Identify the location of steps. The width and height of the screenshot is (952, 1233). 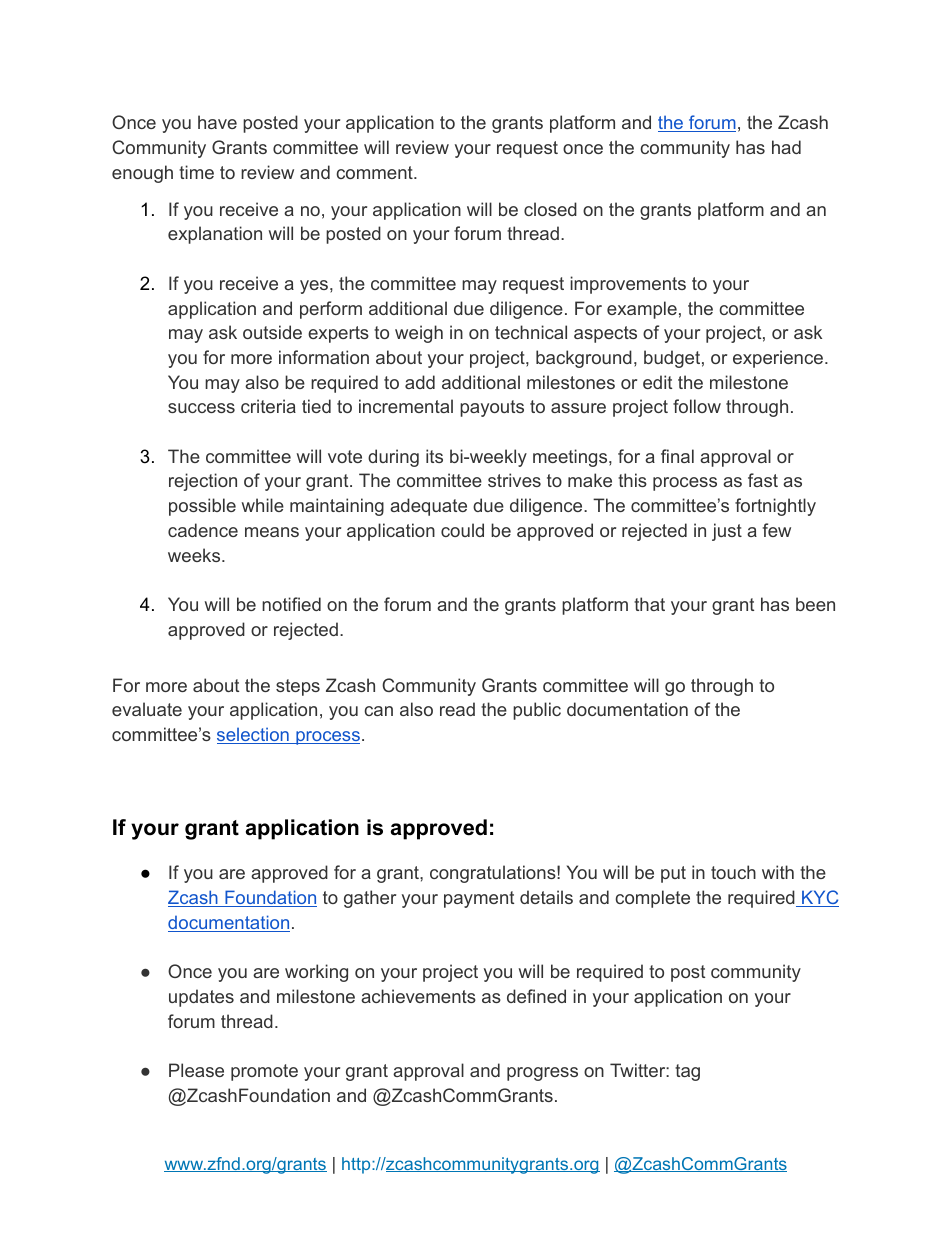
(298, 687).
